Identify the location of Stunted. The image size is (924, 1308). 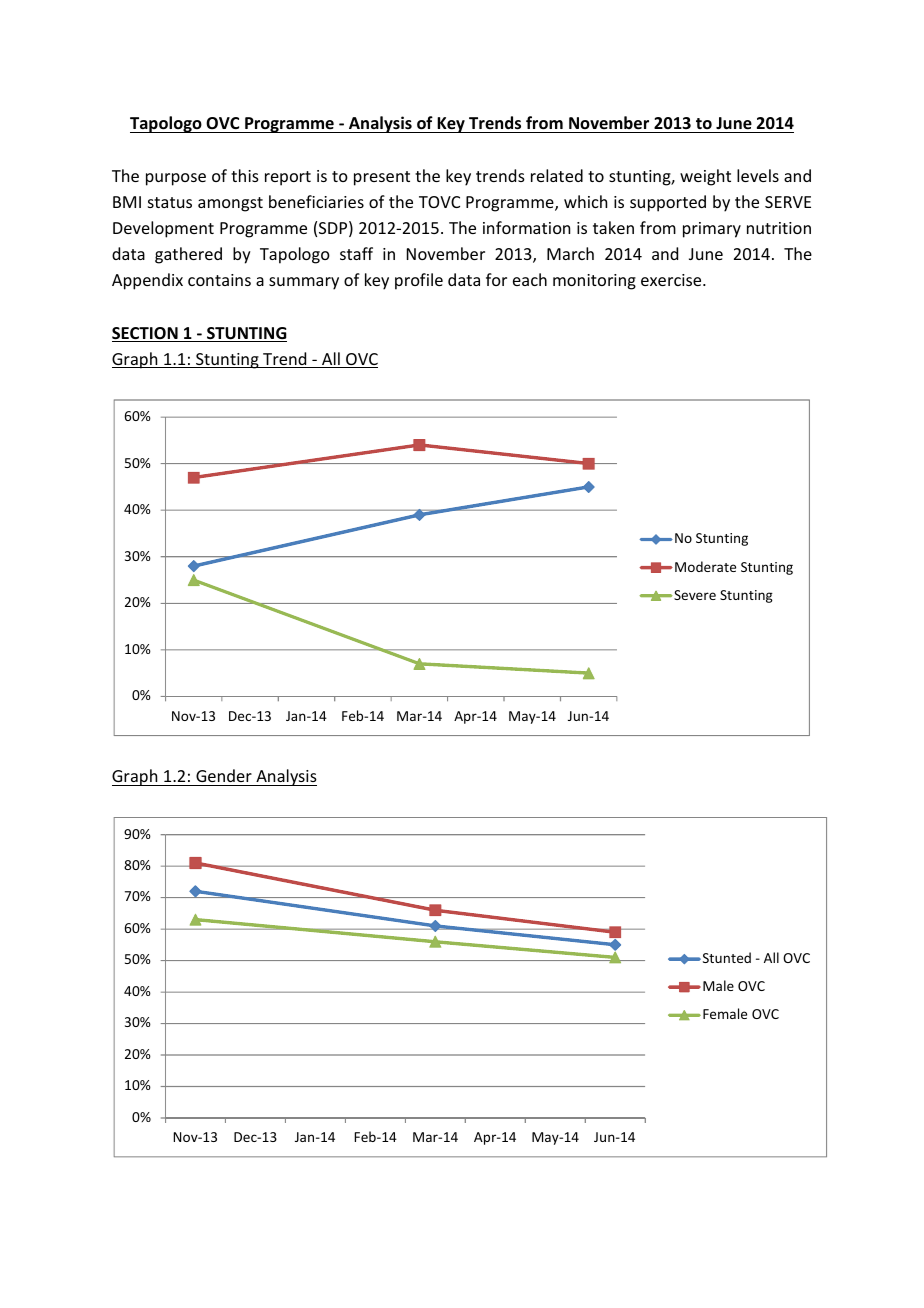
(725, 957).
